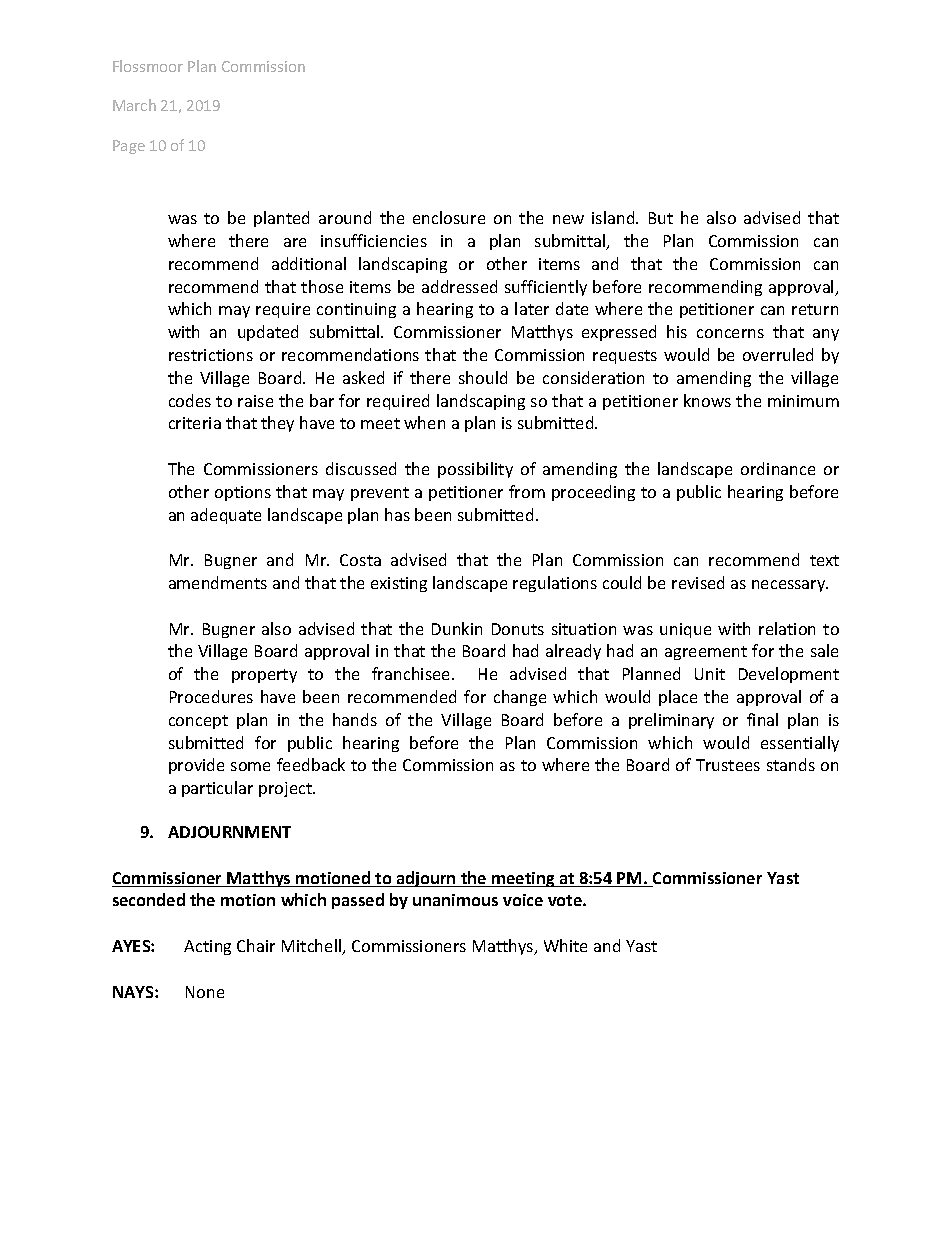 The image size is (952, 1233). Describe the element at coordinates (520, 698) in the image. I see `change` at that location.
